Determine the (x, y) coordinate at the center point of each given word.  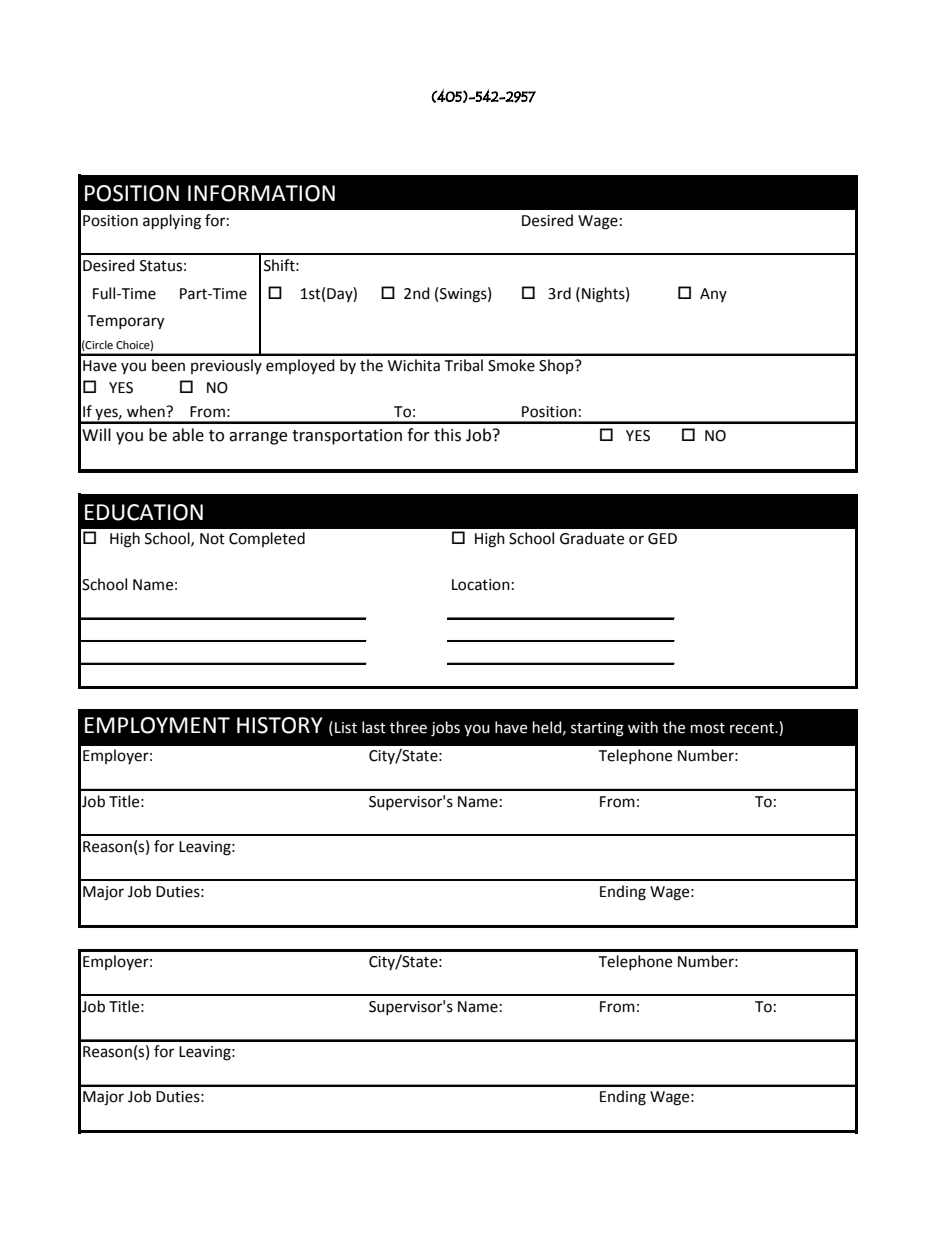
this (447, 435)
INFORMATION (261, 193)
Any (713, 295)
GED (662, 539)
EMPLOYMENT (157, 725)
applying (172, 222)
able (188, 435)
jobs (445, 729)
